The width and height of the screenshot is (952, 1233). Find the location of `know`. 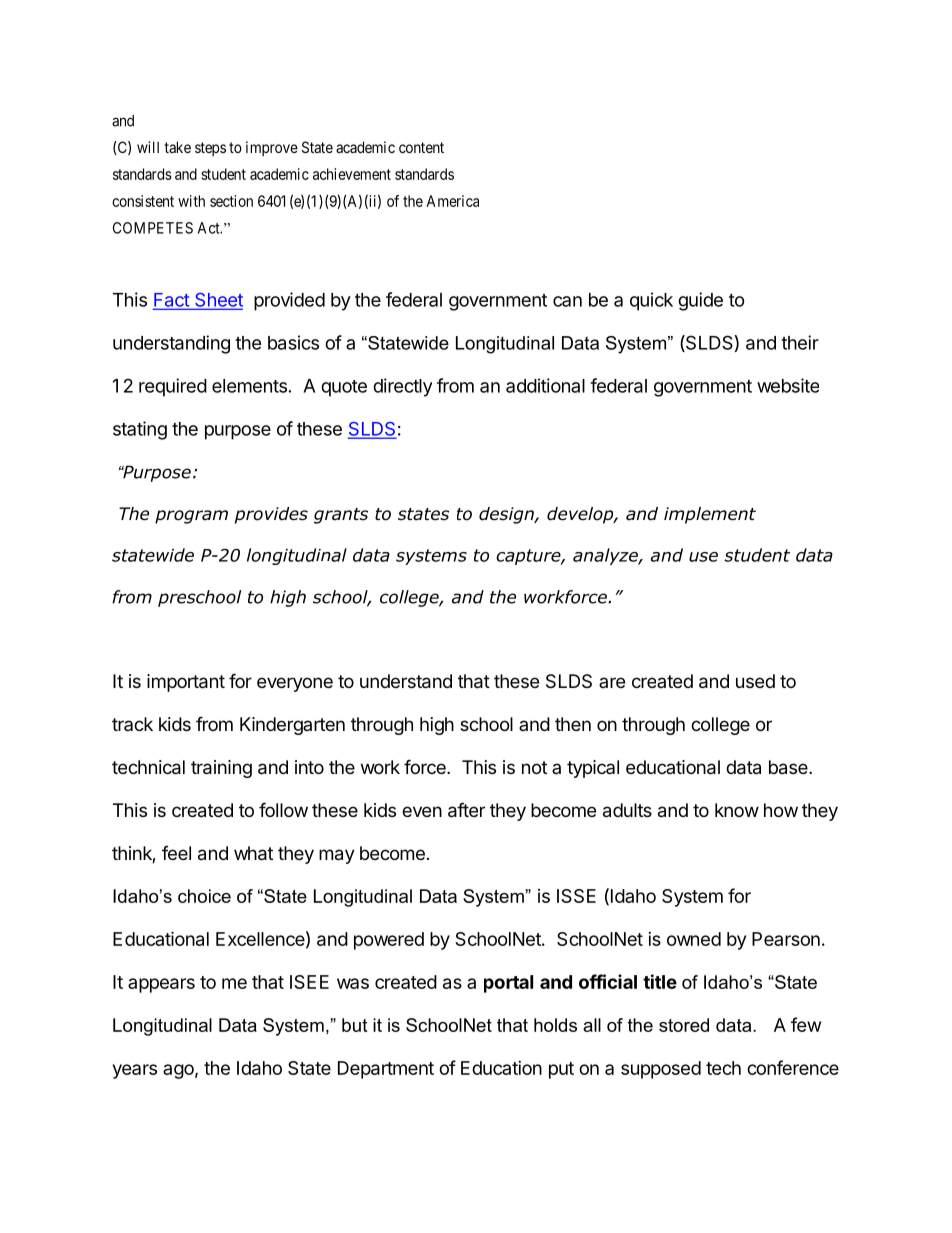

know is located at coordinates (737, 810).
